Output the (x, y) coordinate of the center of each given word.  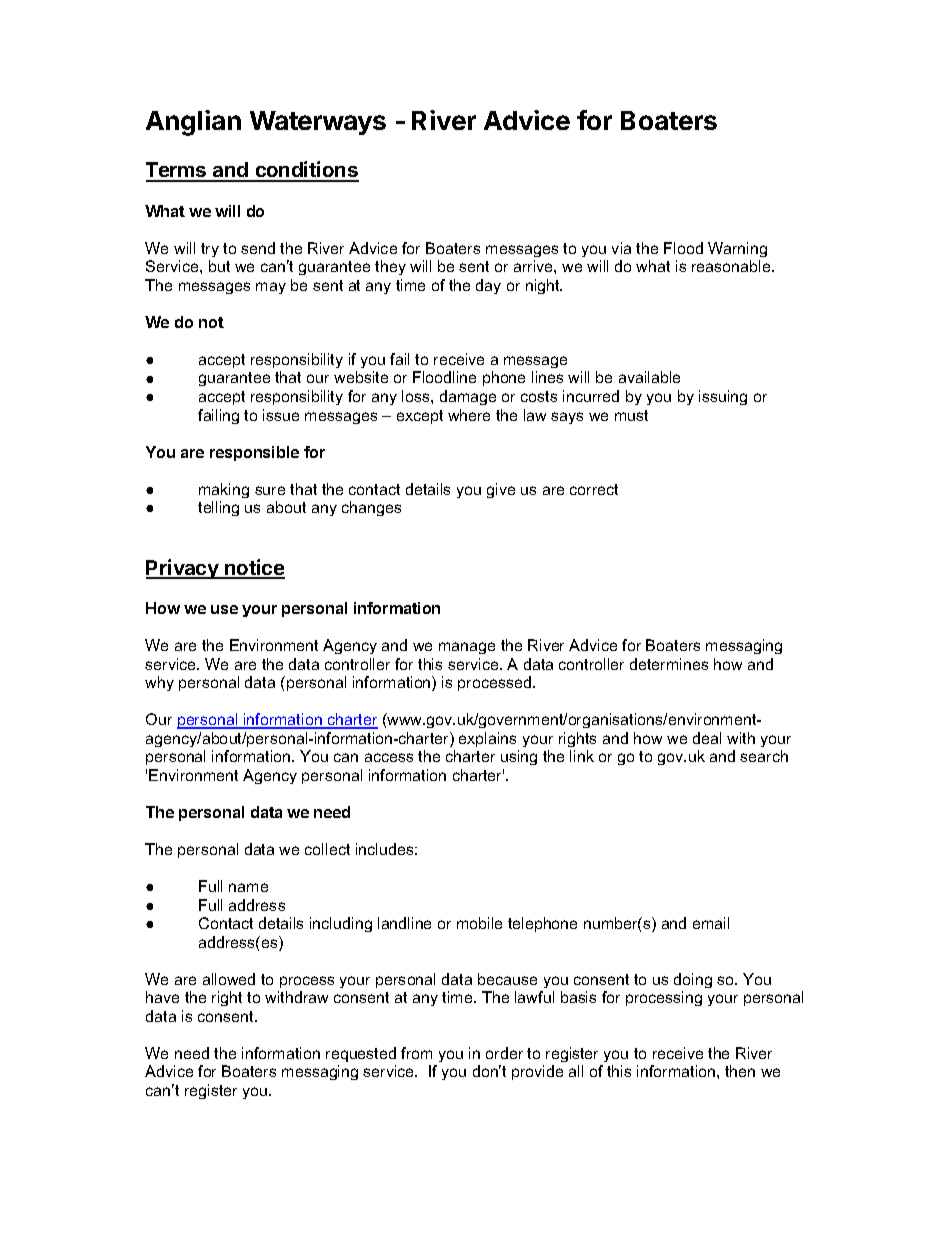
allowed (229, 979)
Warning (737, 249)
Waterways (318, 123)
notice (254, 568)
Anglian (193, 123)
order (504, 1053)
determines (669, 664)
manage (467, 648)
